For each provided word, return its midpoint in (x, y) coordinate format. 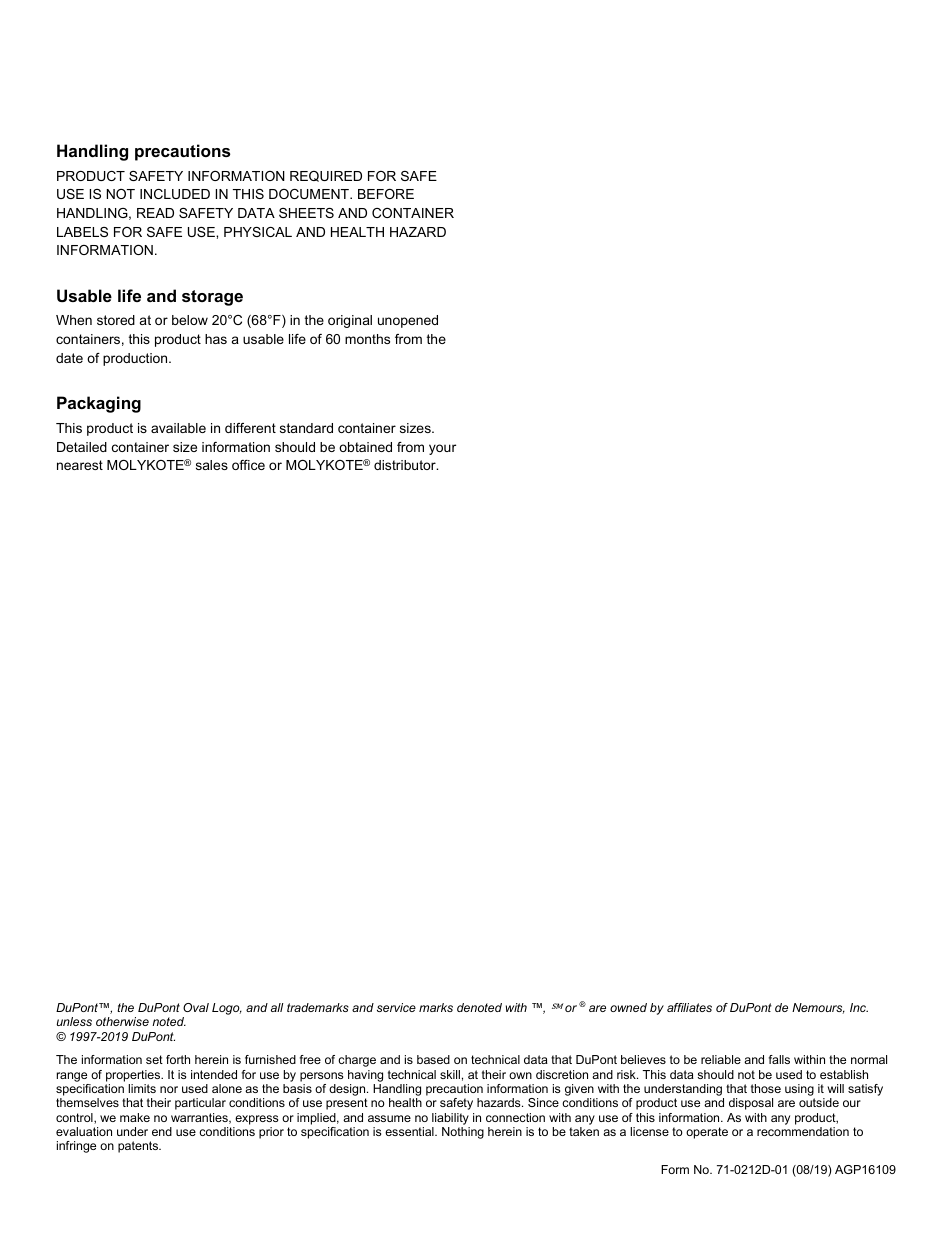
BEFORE (386, 194)
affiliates (689, 1007)
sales (212, 465)
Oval (196, 1007)
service (396, 1007)
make (135, 1117)
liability (450, 1119)
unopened (408, 321)
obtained (365, 447)
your (442, 449)
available (178, 428)
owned (628, 1007)
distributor (406, 465)
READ (155, 213)
